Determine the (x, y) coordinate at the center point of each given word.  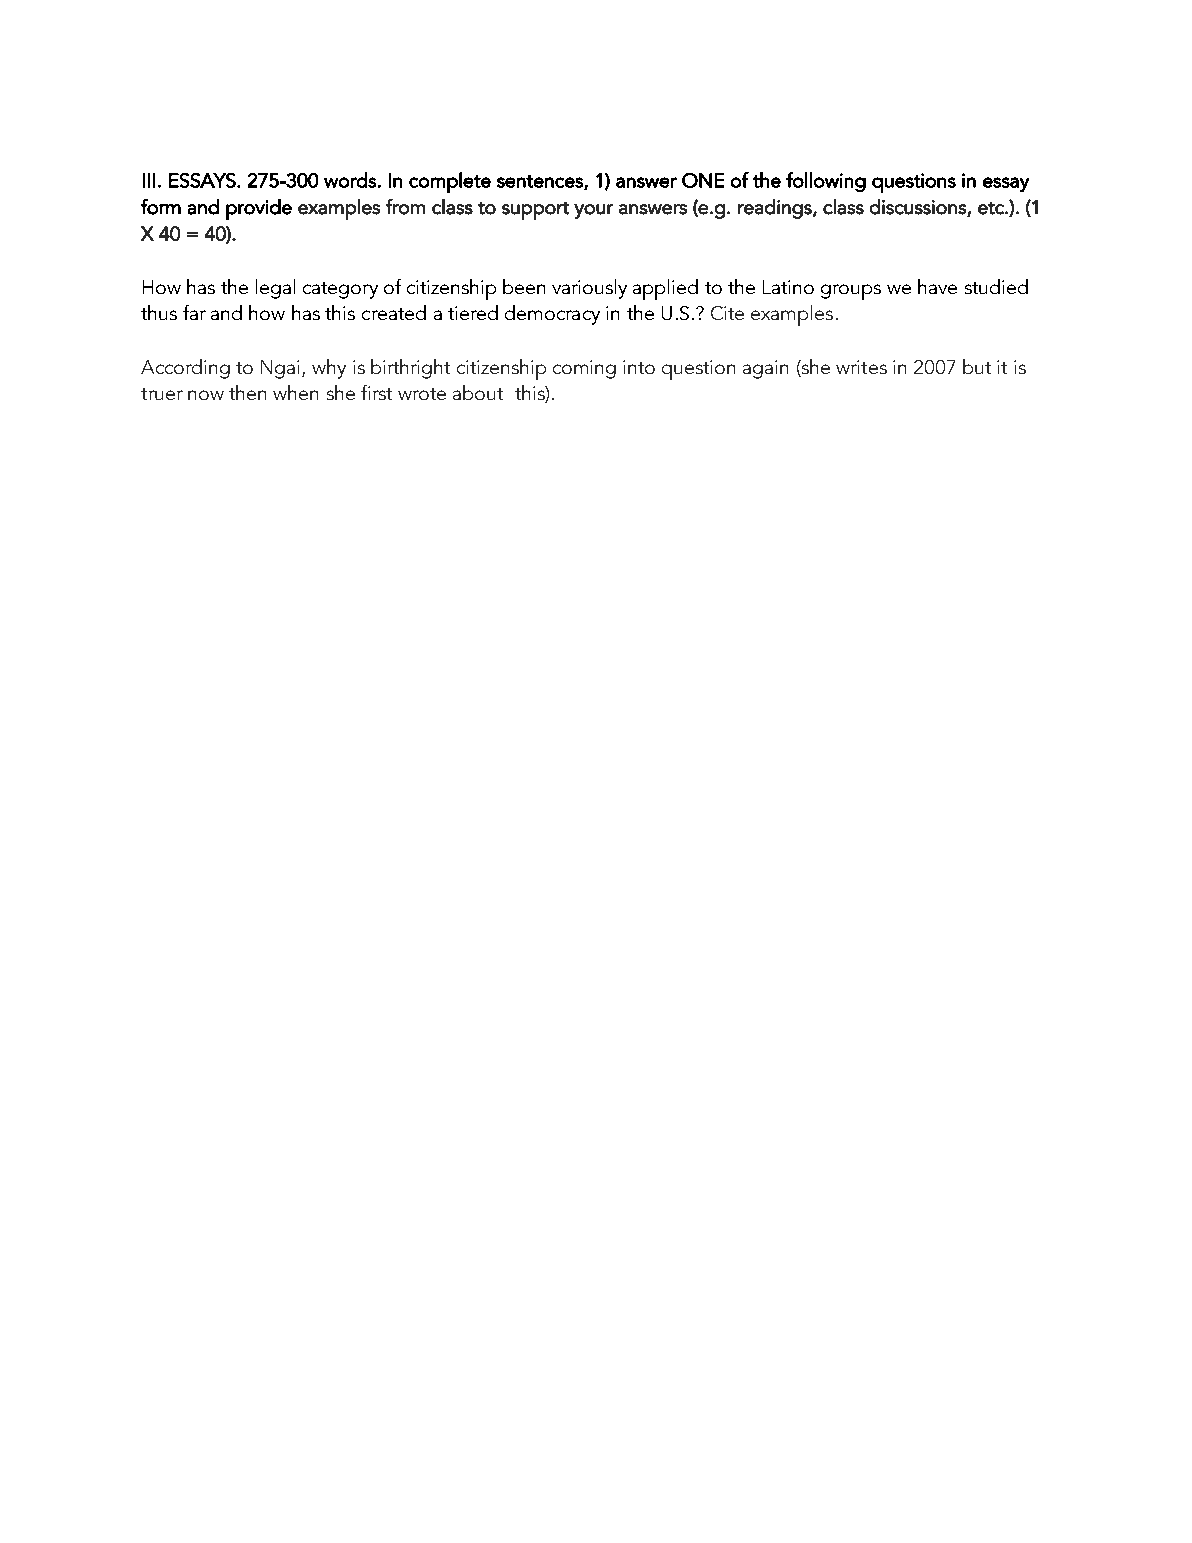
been (524, 286)
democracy (552, 315)
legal (275, 289)
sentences (541, 182)
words (350, 180)
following (826, 182)
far (194, 312)
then (247, 392)
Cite (727, 313)
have (937, 286)
